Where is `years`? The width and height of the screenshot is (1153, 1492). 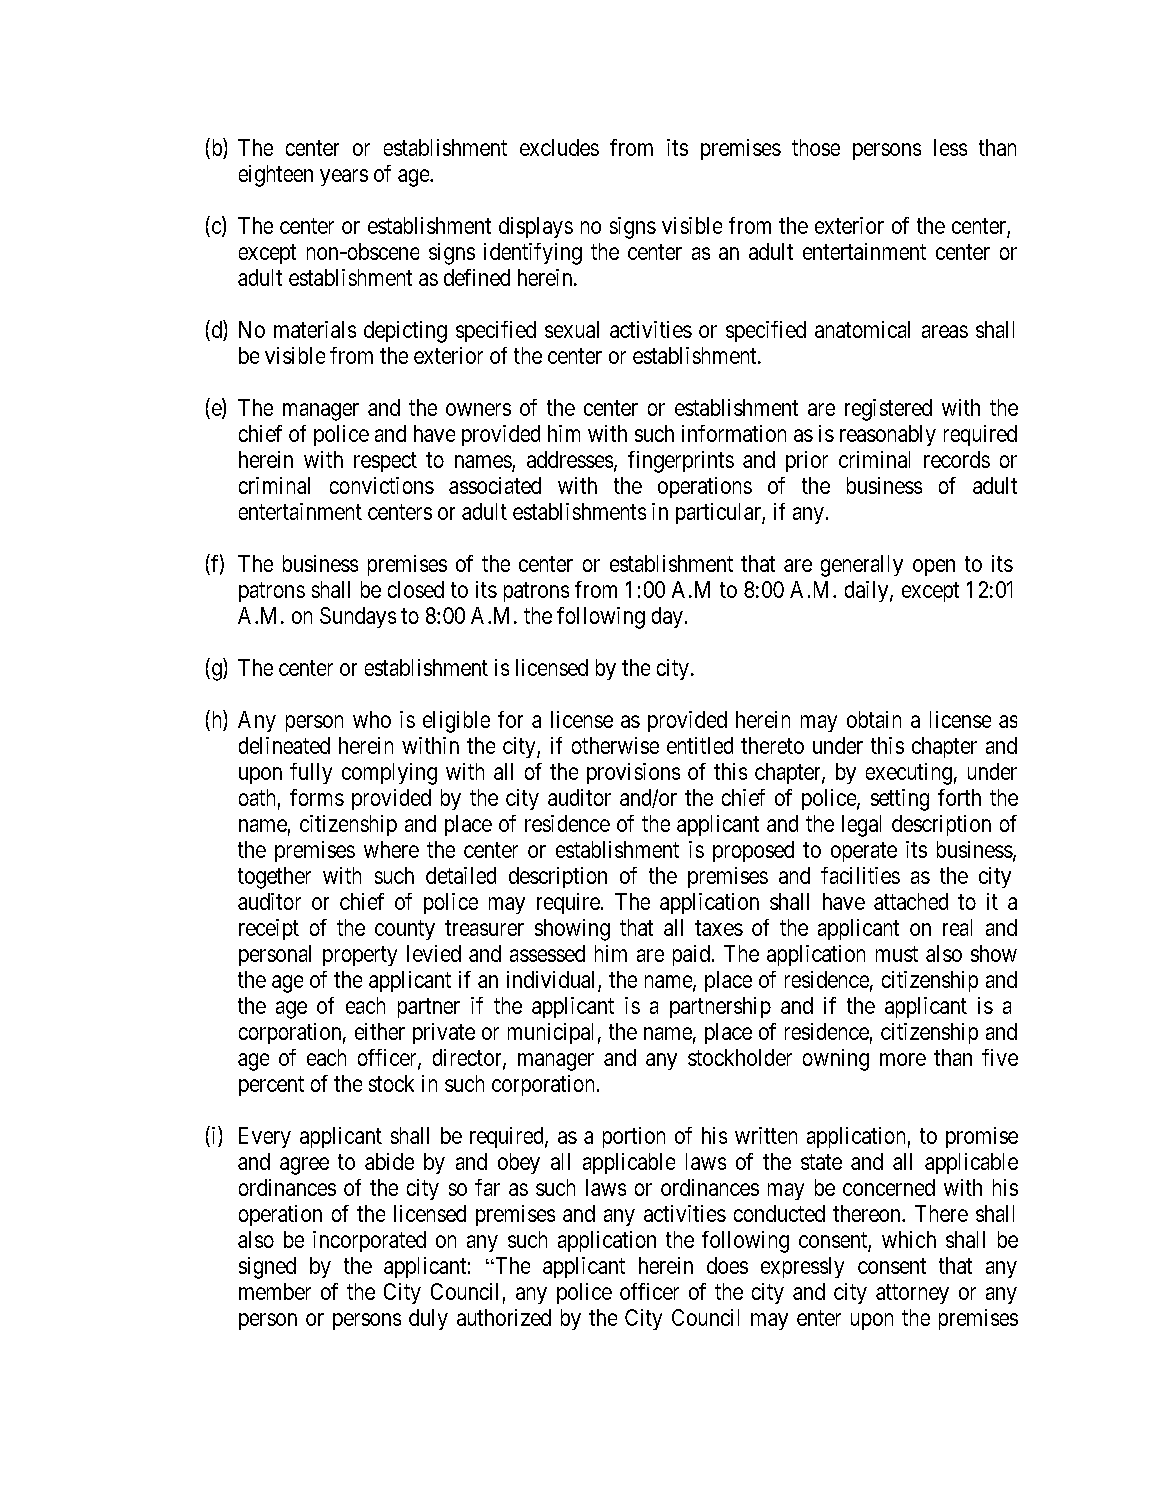
years is located at coordinates (344, 177).
